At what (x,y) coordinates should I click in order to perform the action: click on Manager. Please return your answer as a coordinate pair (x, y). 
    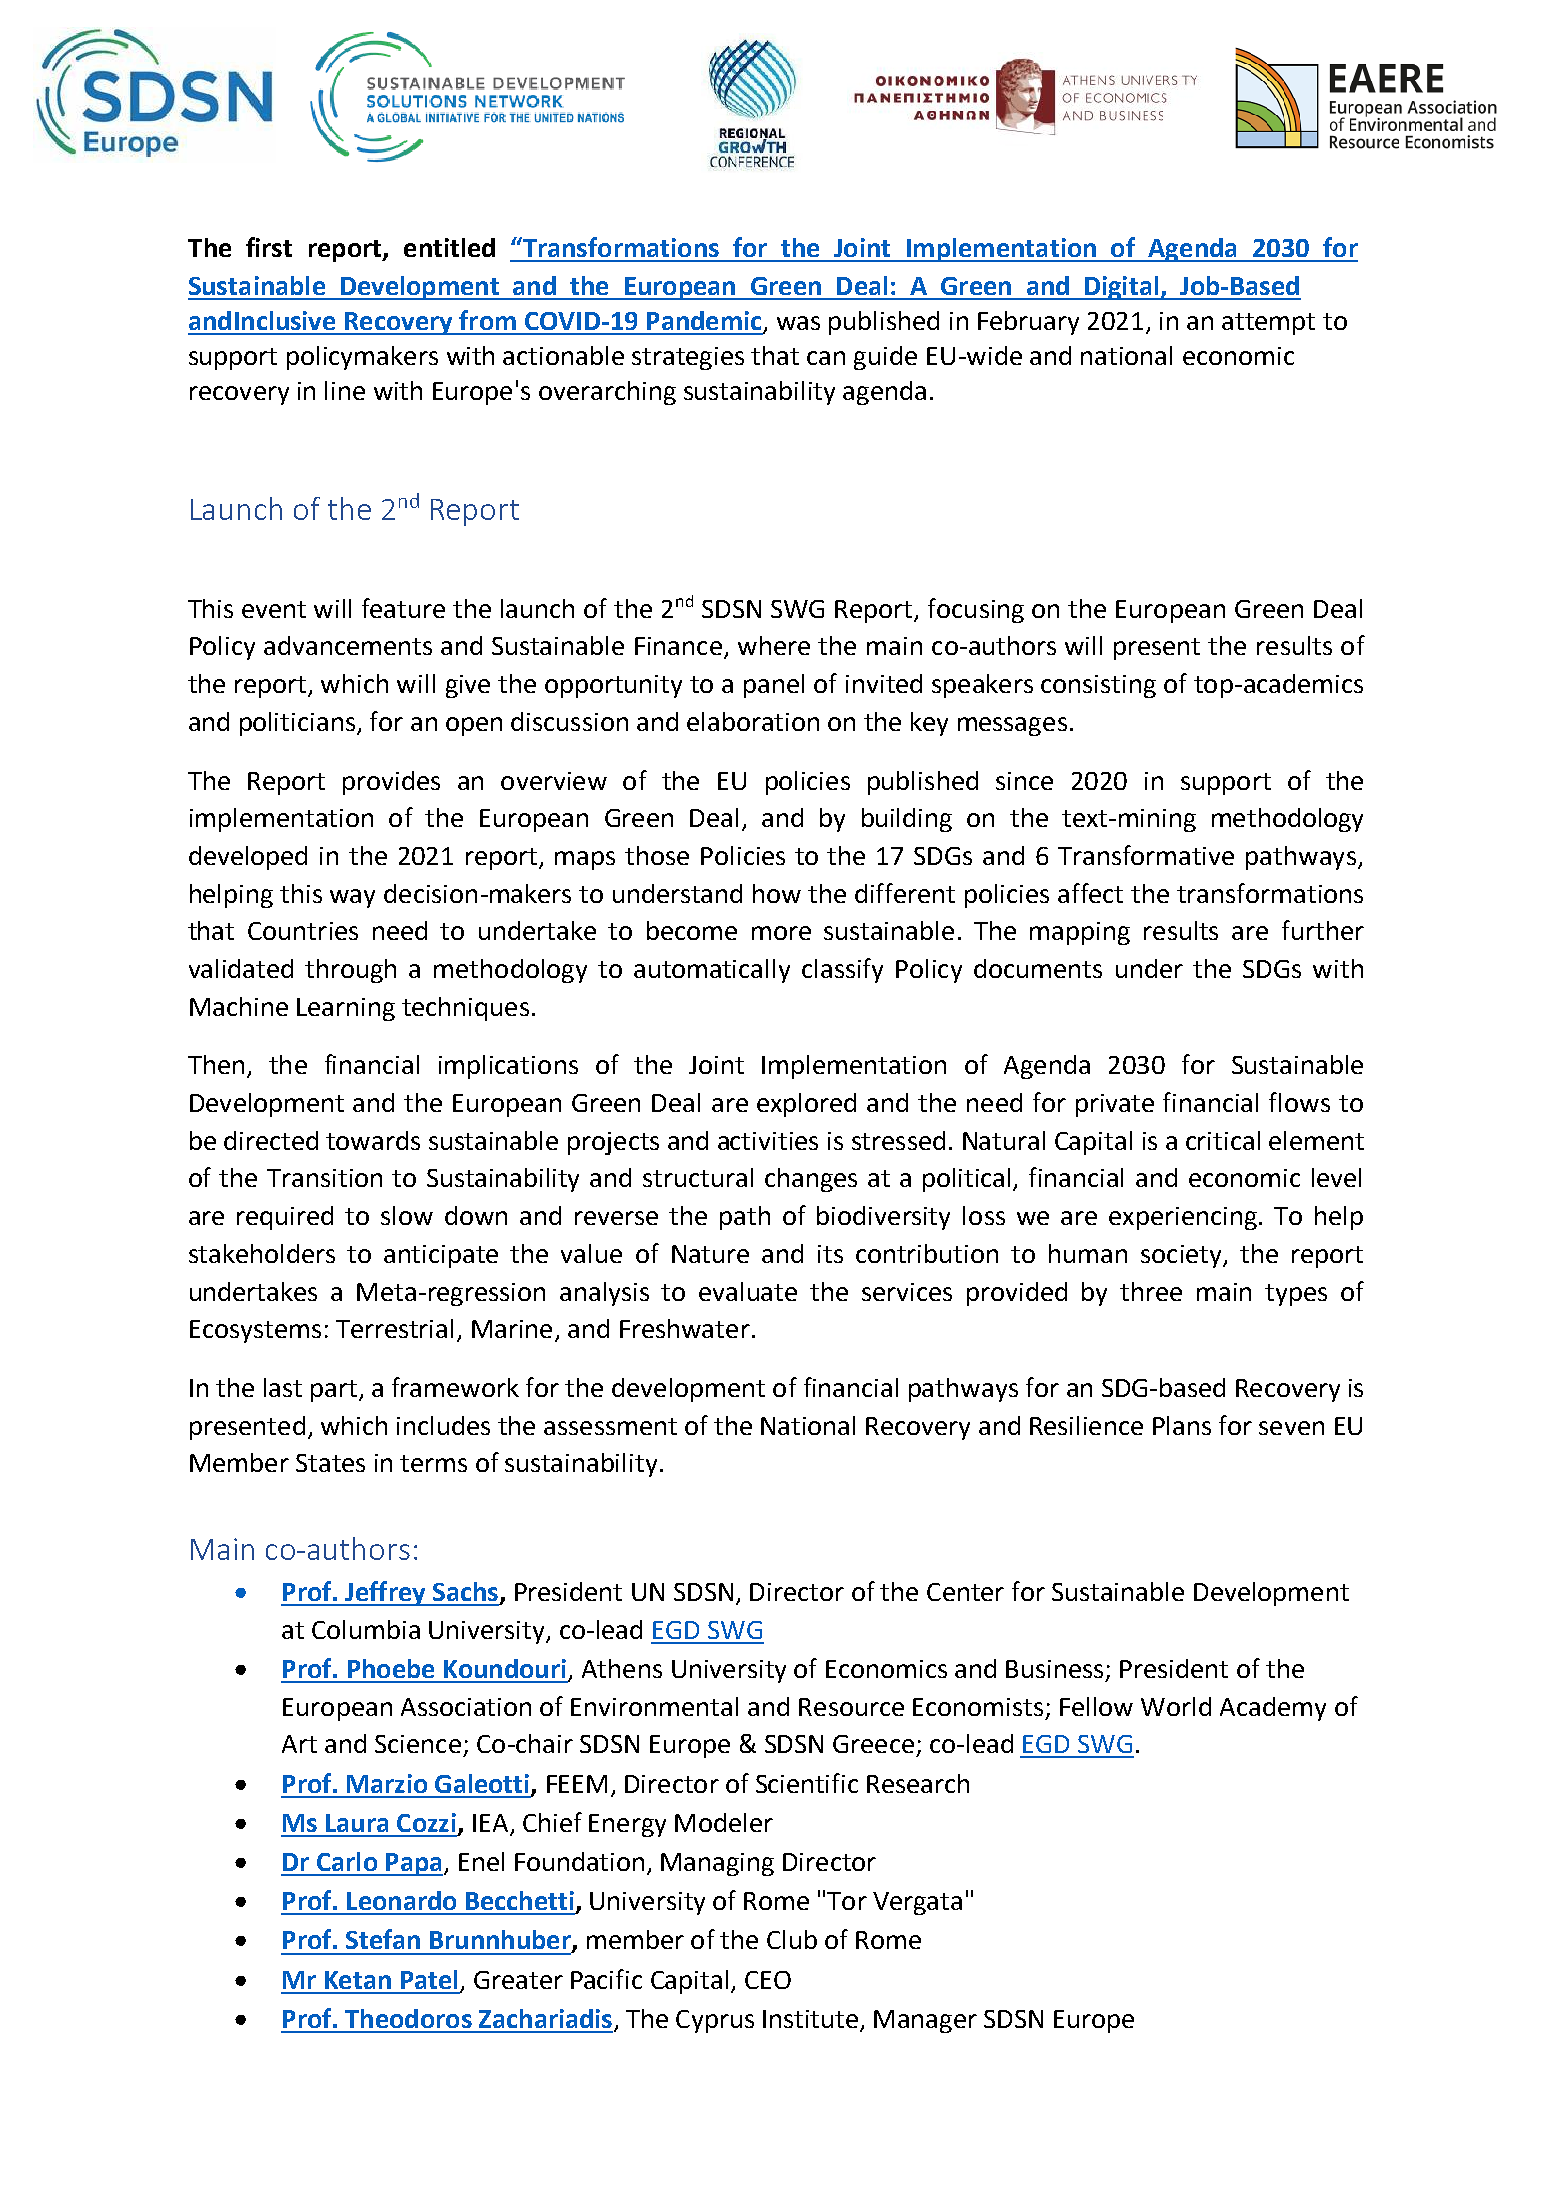
    Looking at the image, I should click on (925, 2021).
